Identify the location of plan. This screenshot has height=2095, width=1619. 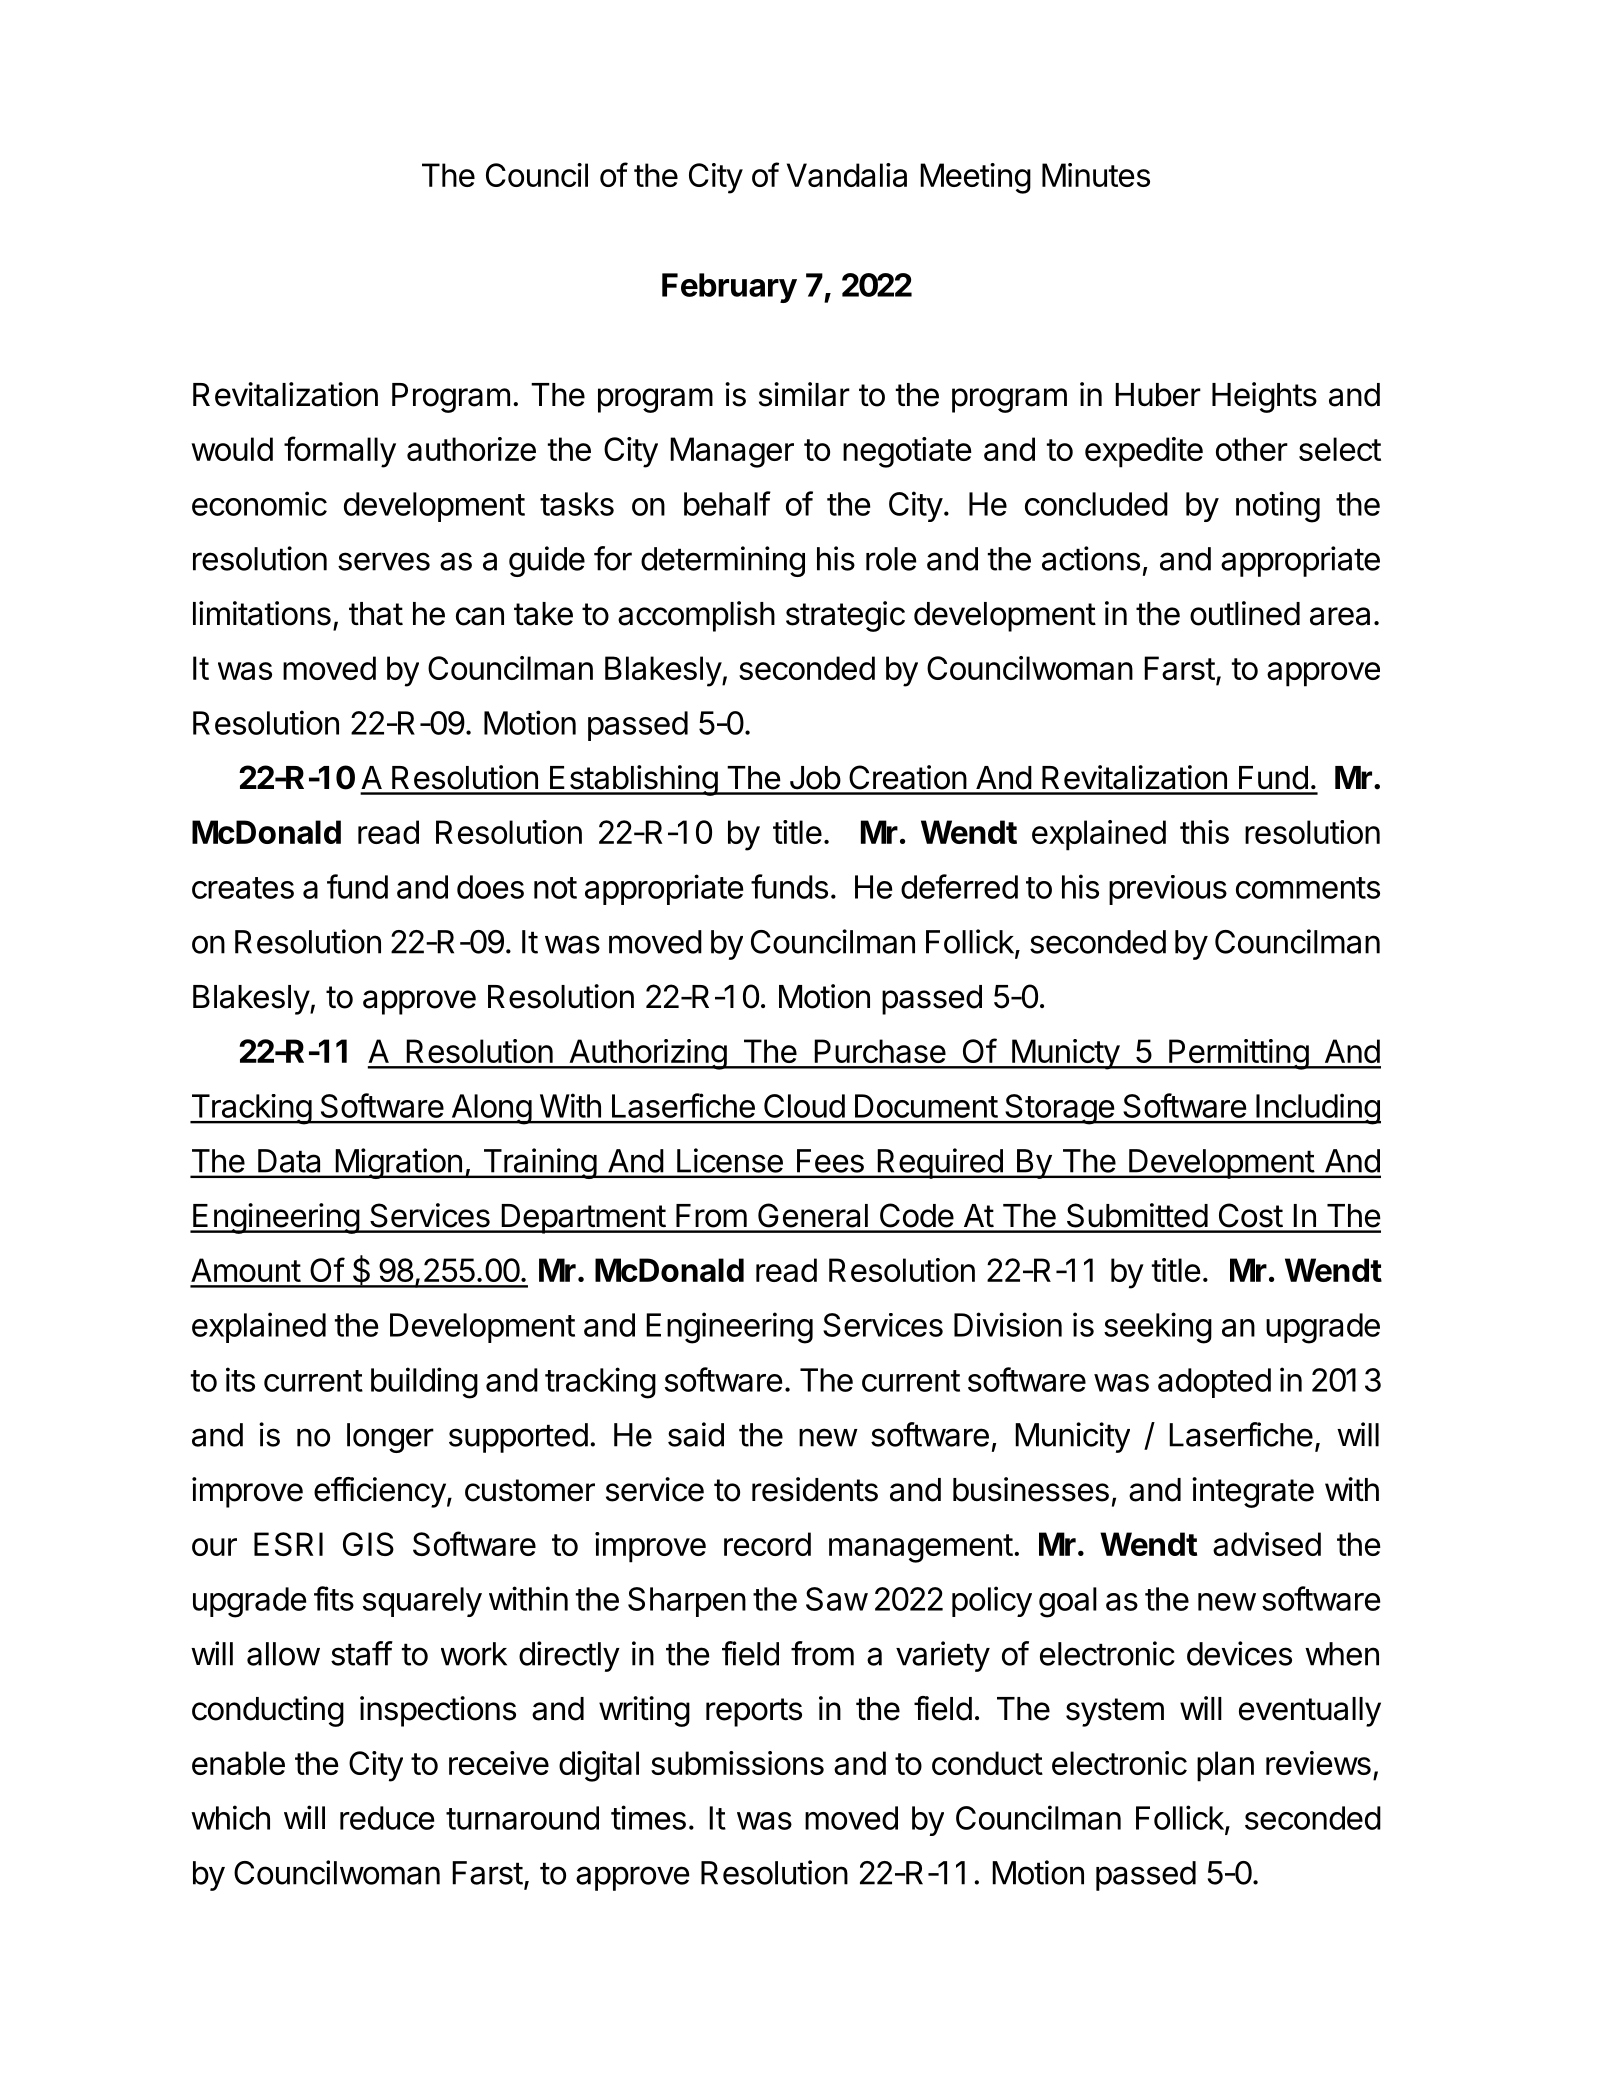
(1225, 1766).
